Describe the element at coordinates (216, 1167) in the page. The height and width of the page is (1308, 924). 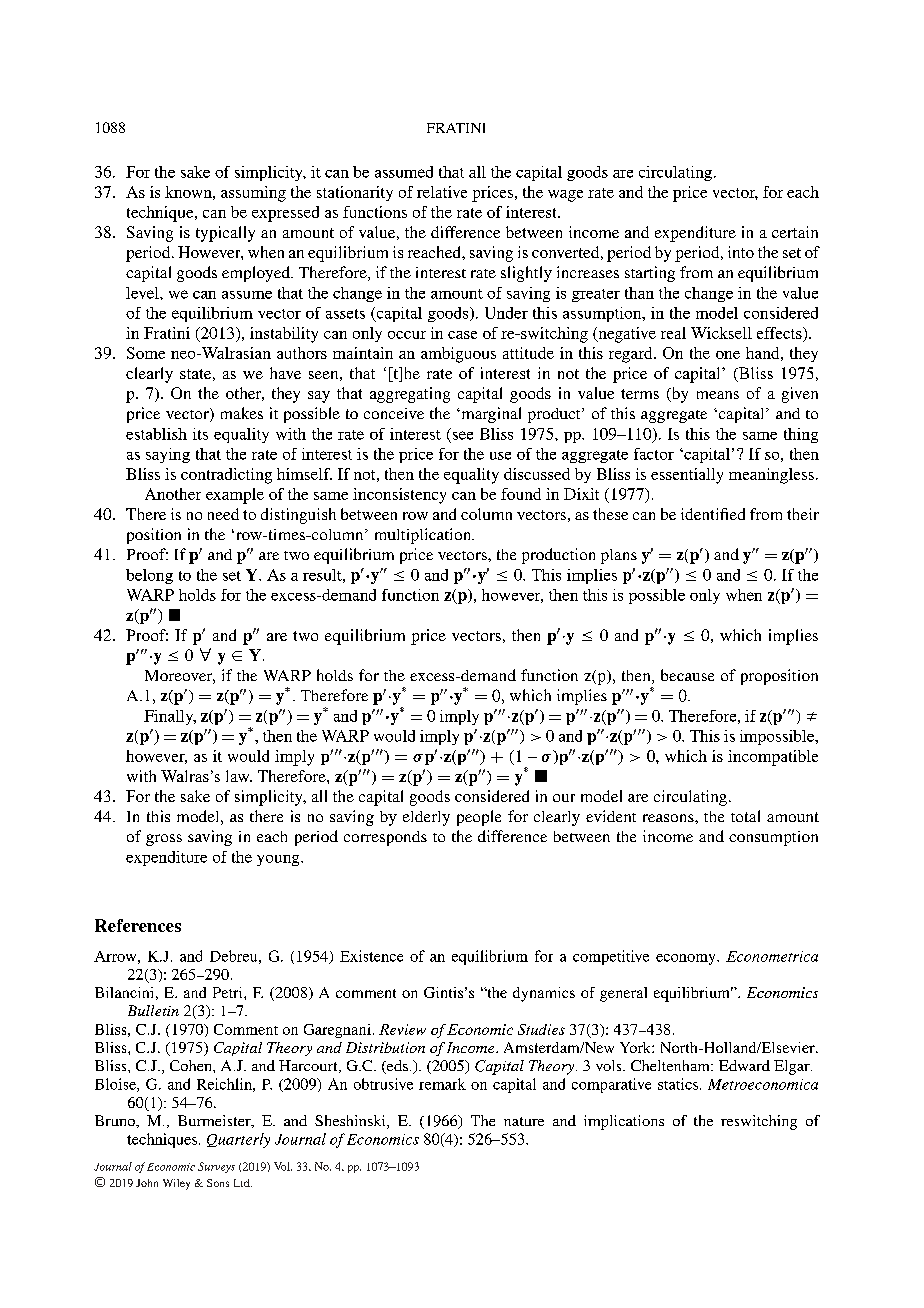
I see `Surveys` at that location.
